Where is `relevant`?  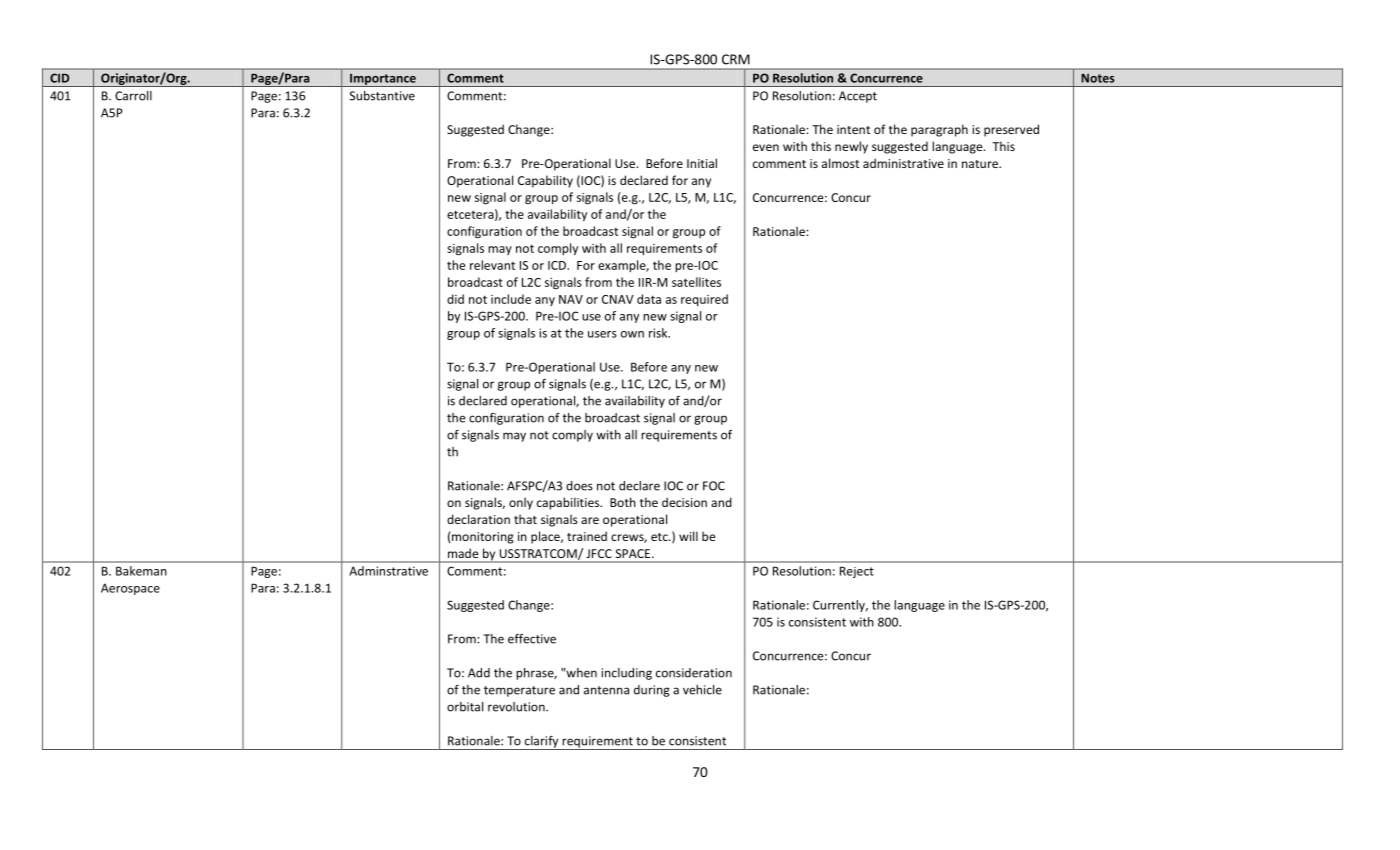 relevant is located at coordinates (492, 265).
